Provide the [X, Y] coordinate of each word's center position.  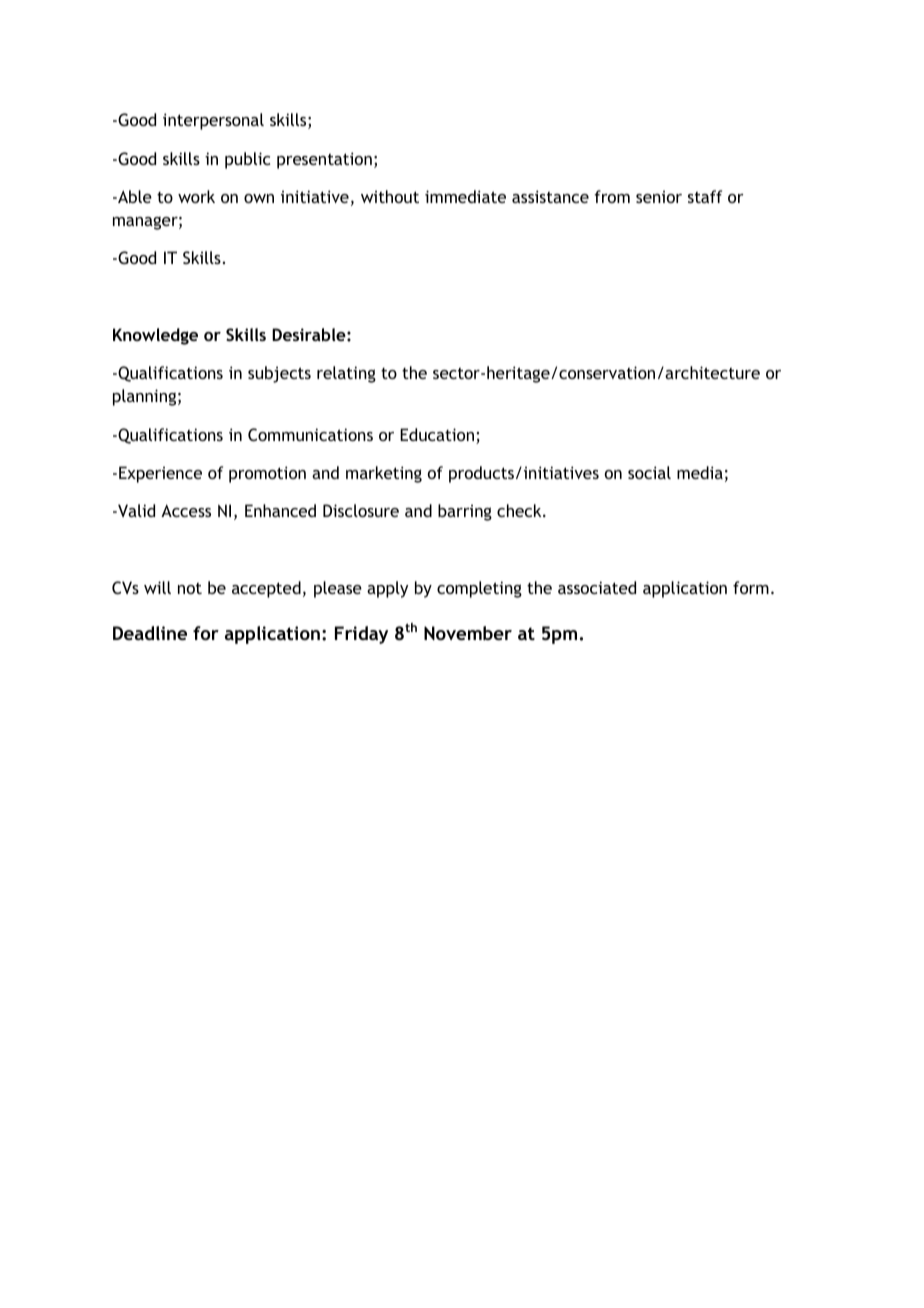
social [649, 472]
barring [465, 512]
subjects [279, 374]
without [390, 196]
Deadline [150, 633]
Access [186, 510]
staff [705, 196]
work [196, 196]
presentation [324, 160]
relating [346, 374]
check [520, 510]
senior [659, 197]
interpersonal [213, 121]
